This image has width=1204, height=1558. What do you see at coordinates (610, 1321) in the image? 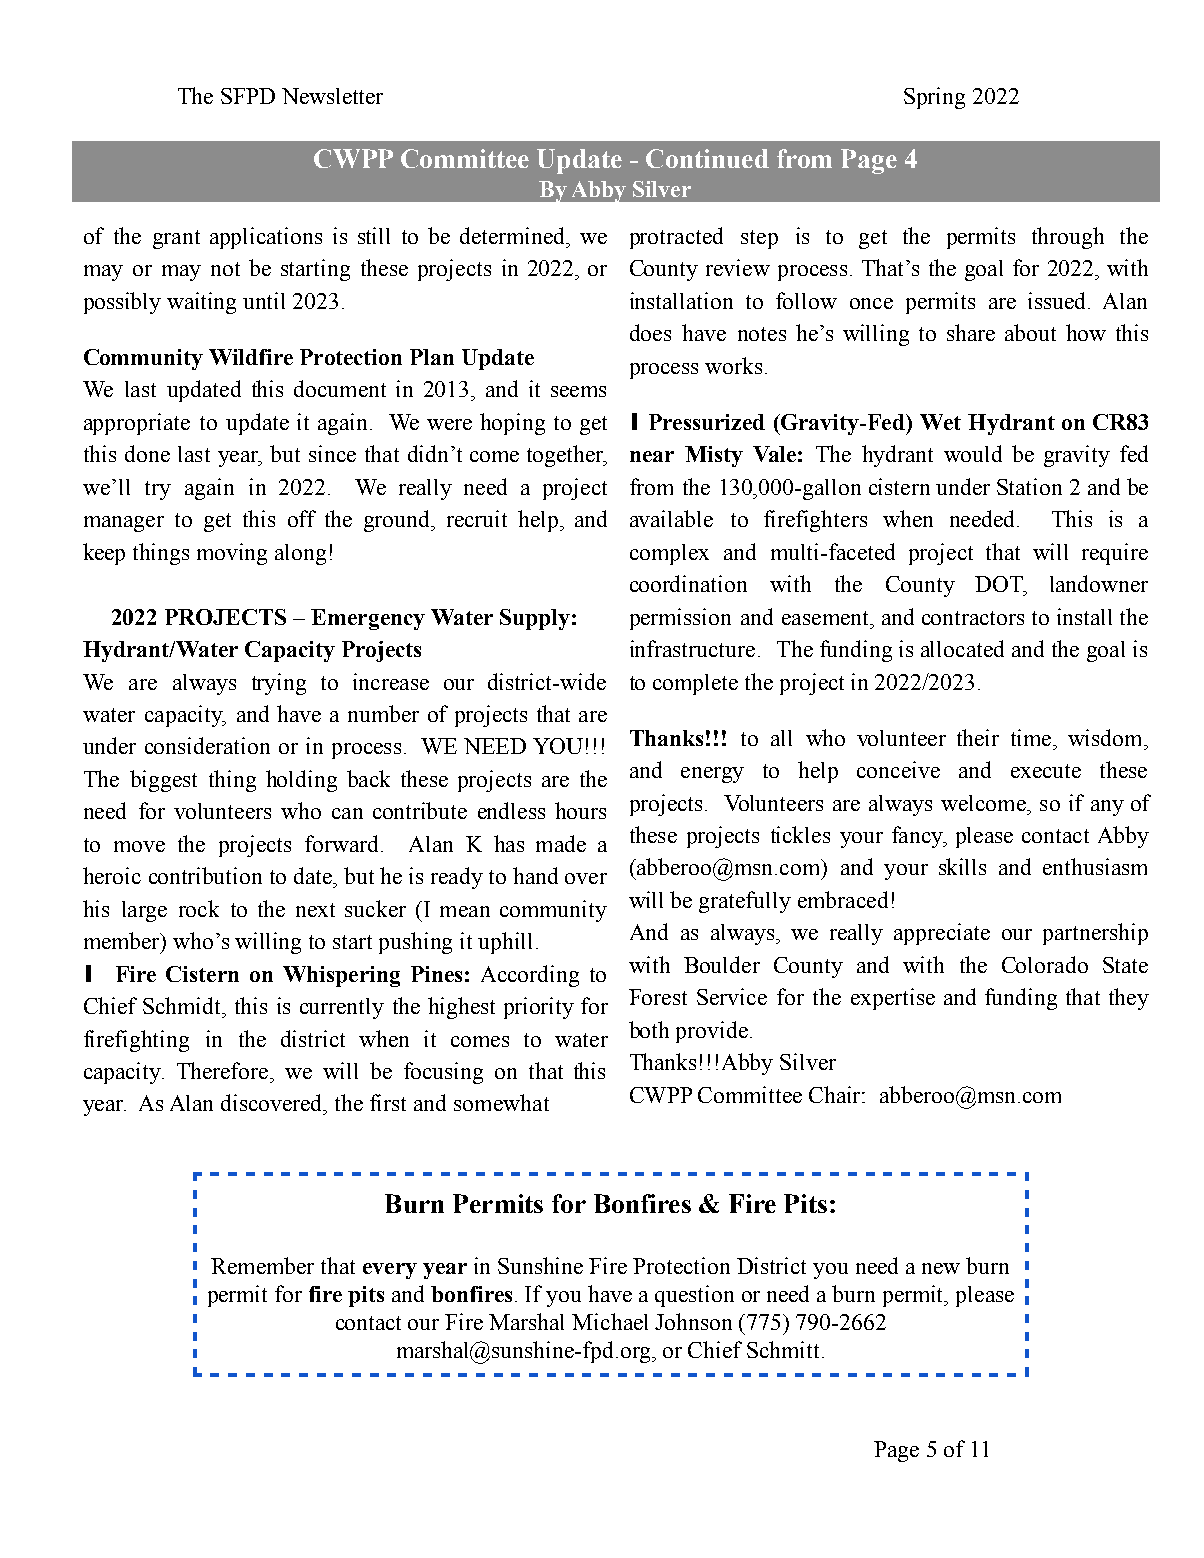
I see `Michael` at bounding box center [610, 1321].
